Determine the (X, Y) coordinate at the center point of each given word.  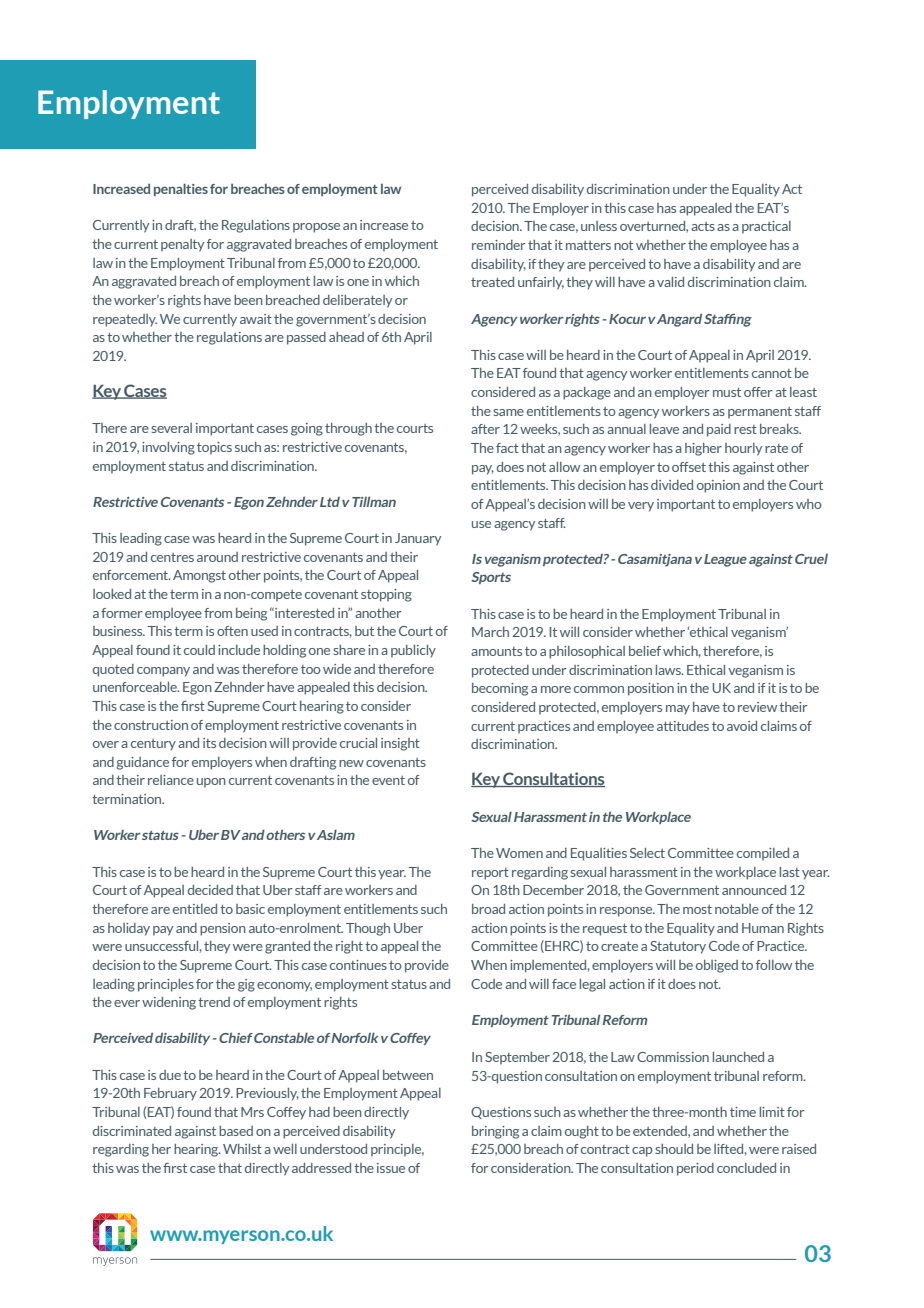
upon (211, 783)
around (217, 557)
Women (519, 853)
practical (766, 227)
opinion (718, 486)
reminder (499, 245)
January (418, 539)
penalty (182, 245)
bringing (495, 1132)
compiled (763, 854)
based (236, 1131)
